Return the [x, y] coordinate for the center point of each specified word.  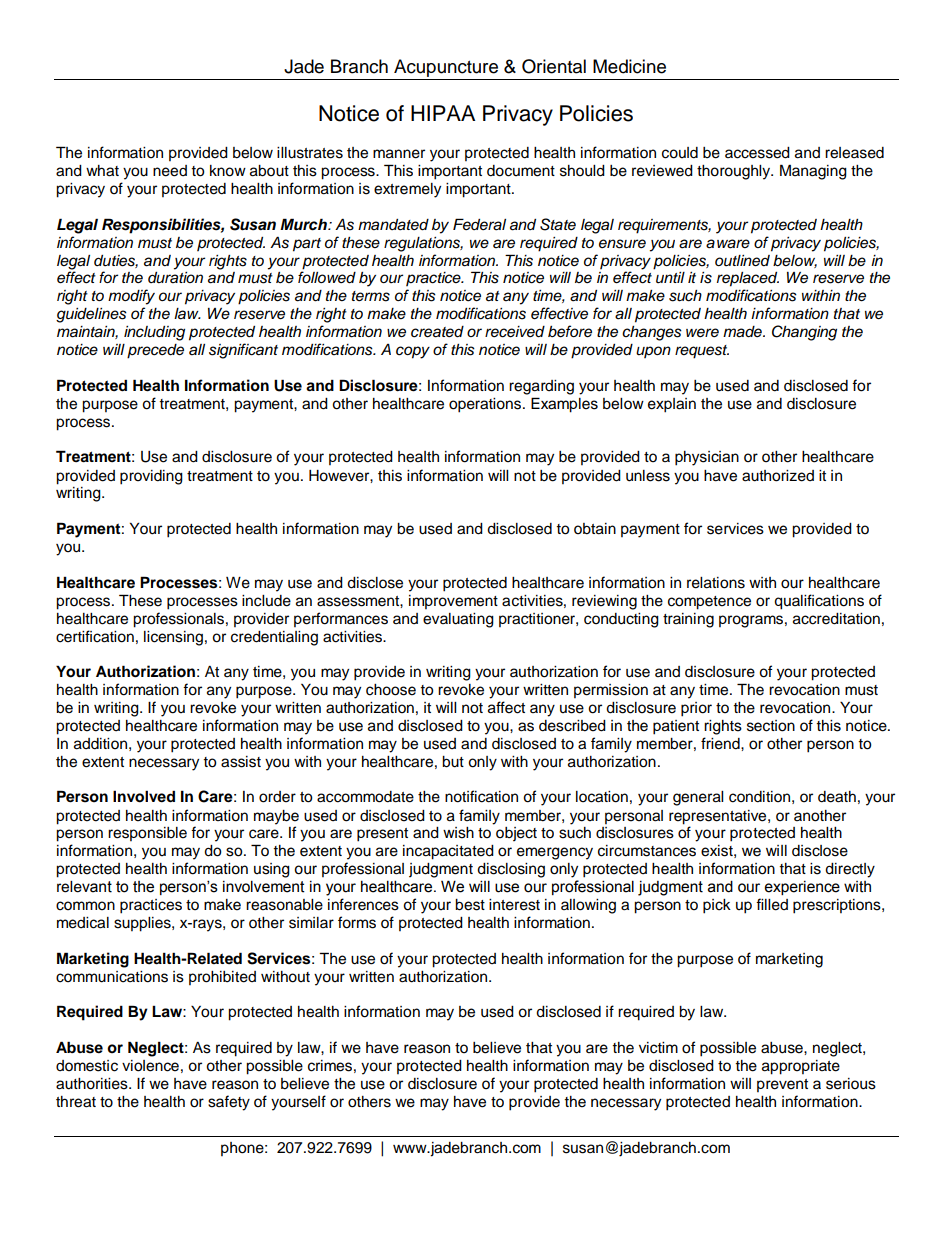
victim [658, 1048]
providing [151, 477]
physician [707, 458]
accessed [757, 153]
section [771, 726]
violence [150, 1066]
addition [100, 744]
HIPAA [443, 113]
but [453, 762]
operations [486, 405]
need [170, 171]
